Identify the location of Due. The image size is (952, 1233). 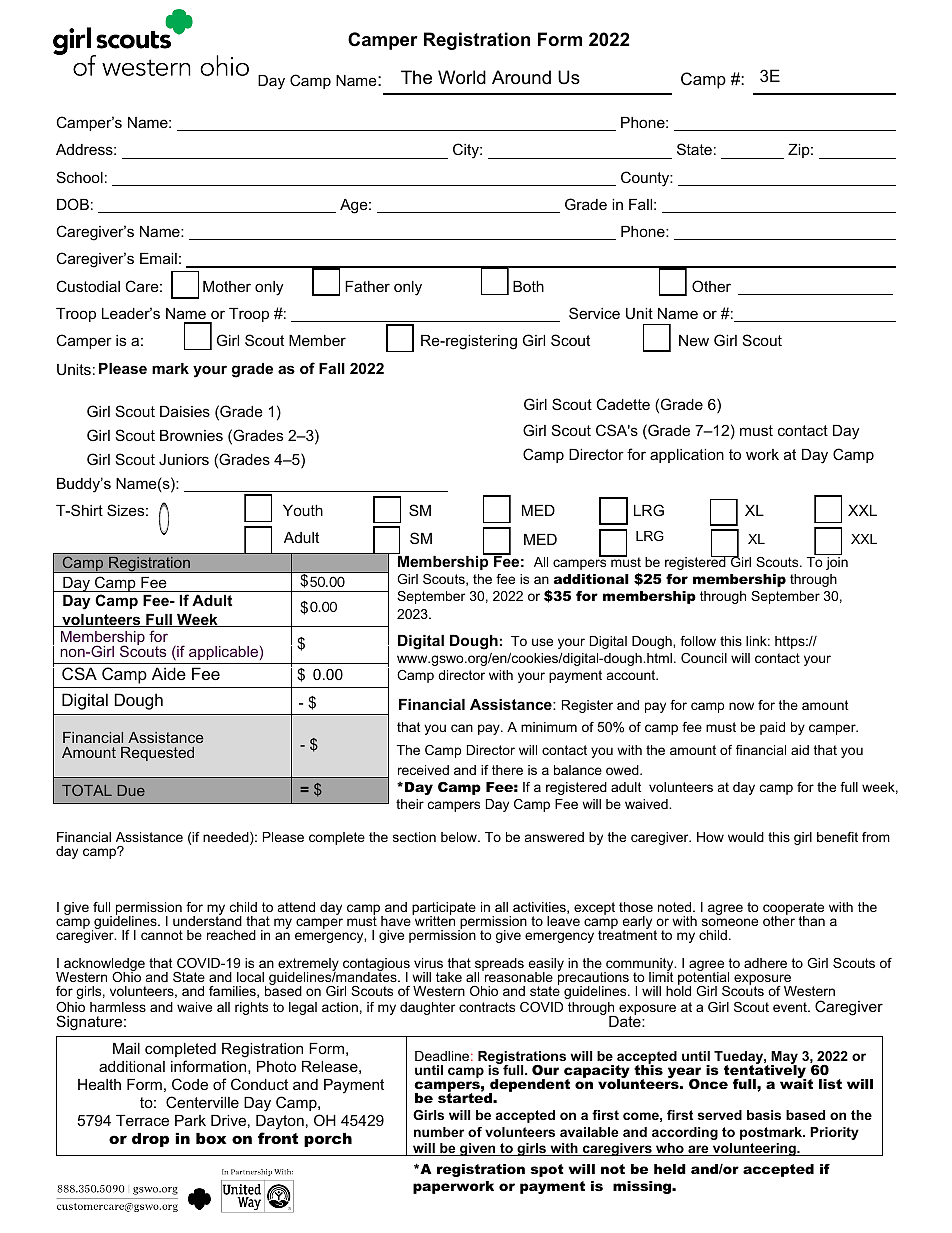
(131, 790).
